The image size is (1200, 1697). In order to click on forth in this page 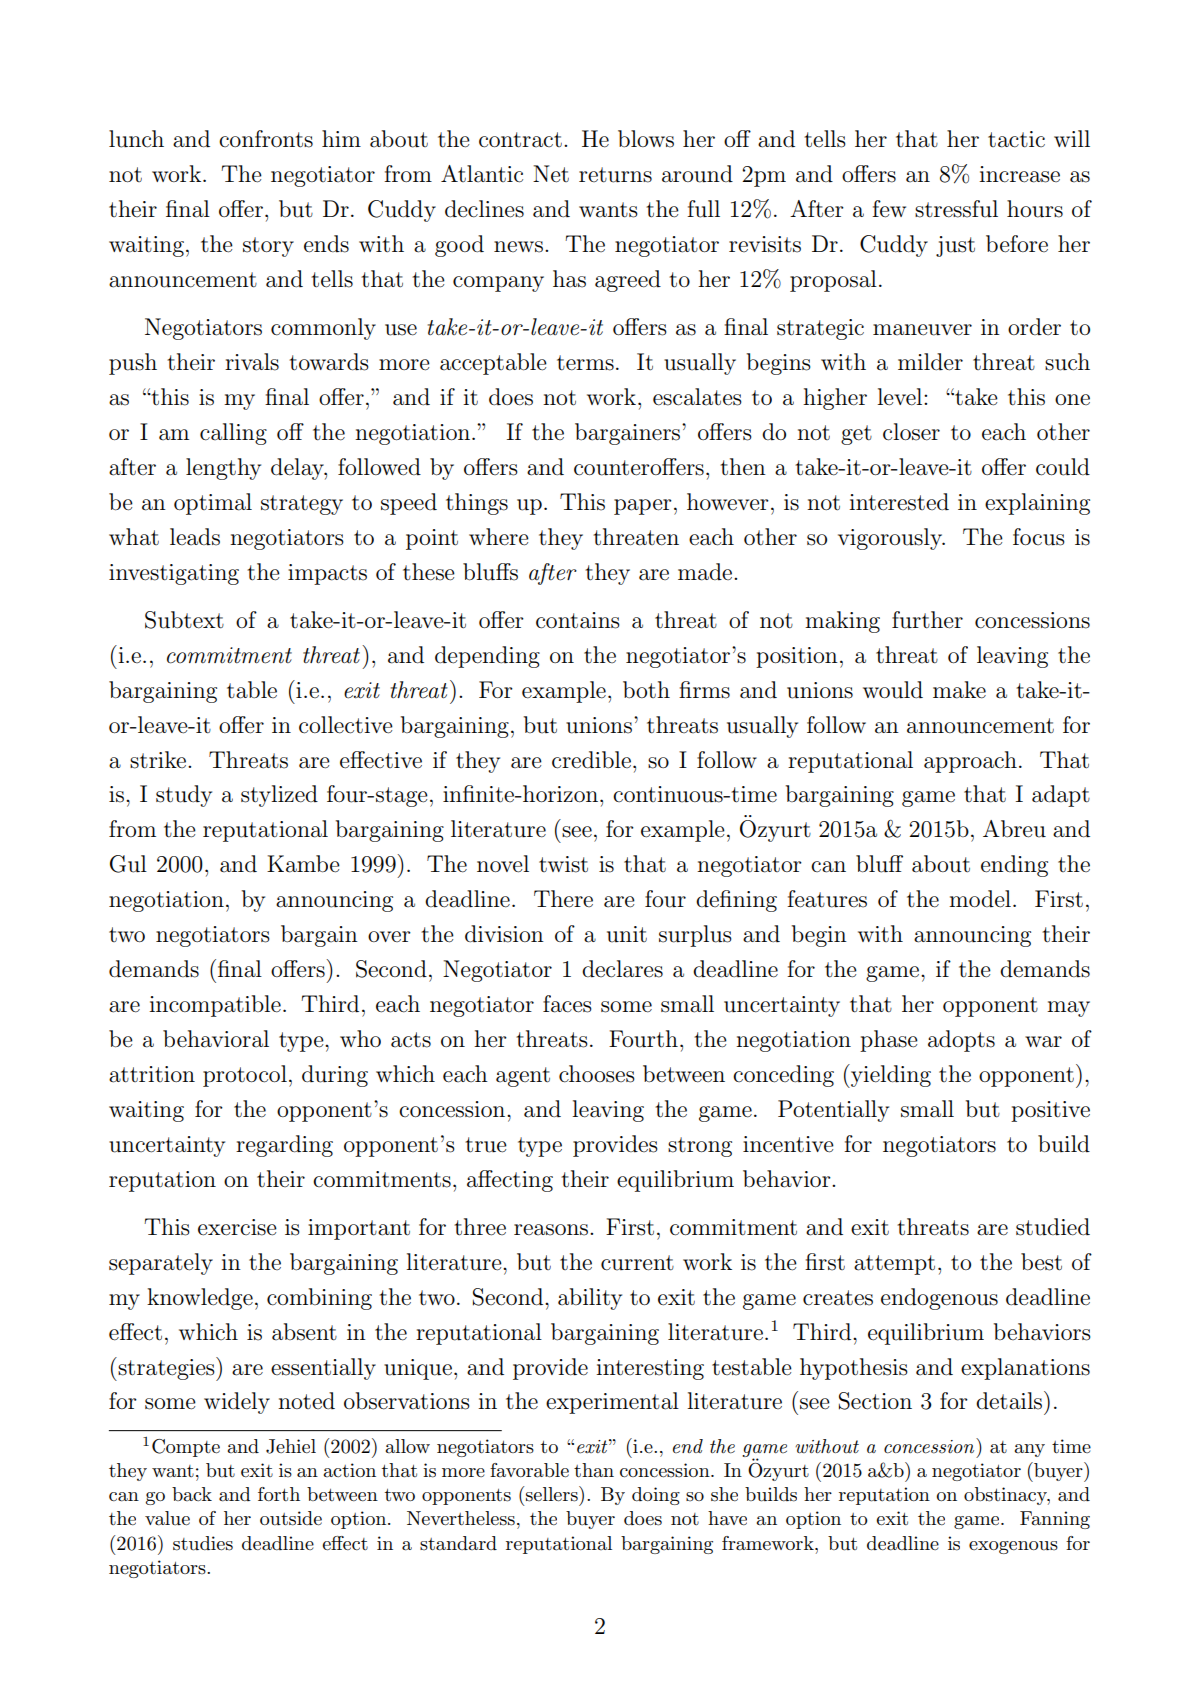, I will do `click(279, 1494)`.
